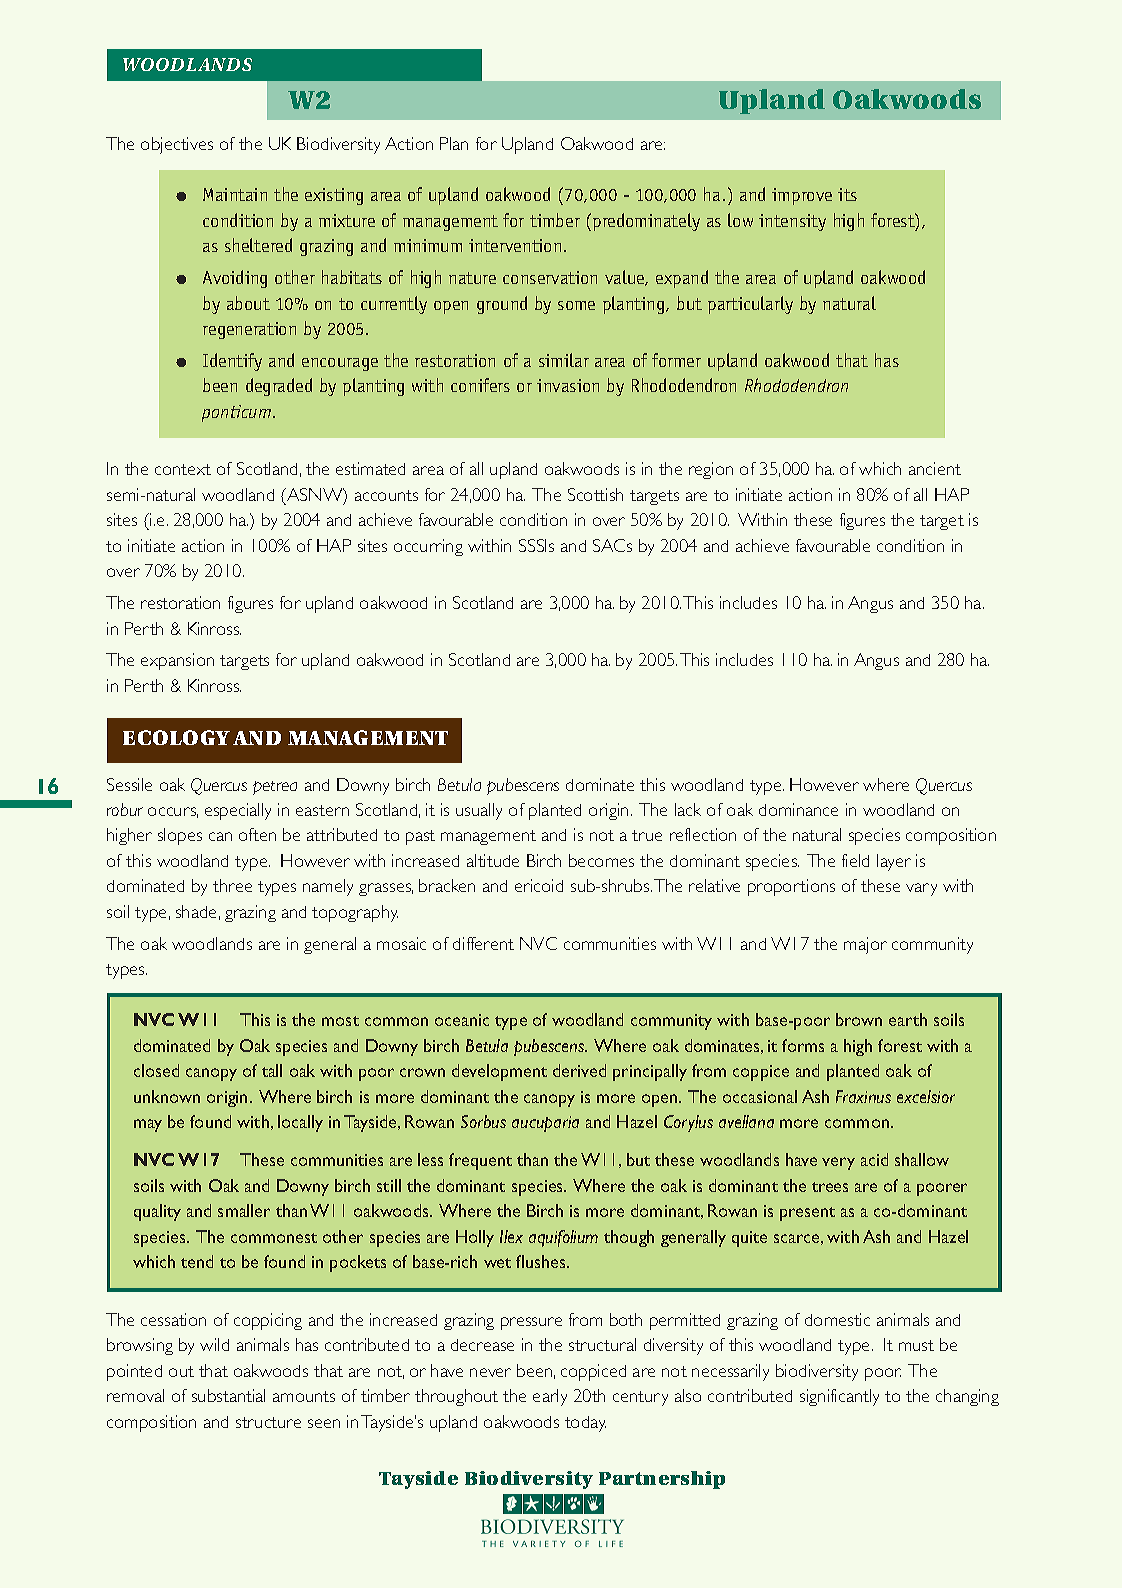 This screenshot has height=1588, width=1122. Describe the element at coordinates (855, 860) in the screenshot. I see `field` at that location.
